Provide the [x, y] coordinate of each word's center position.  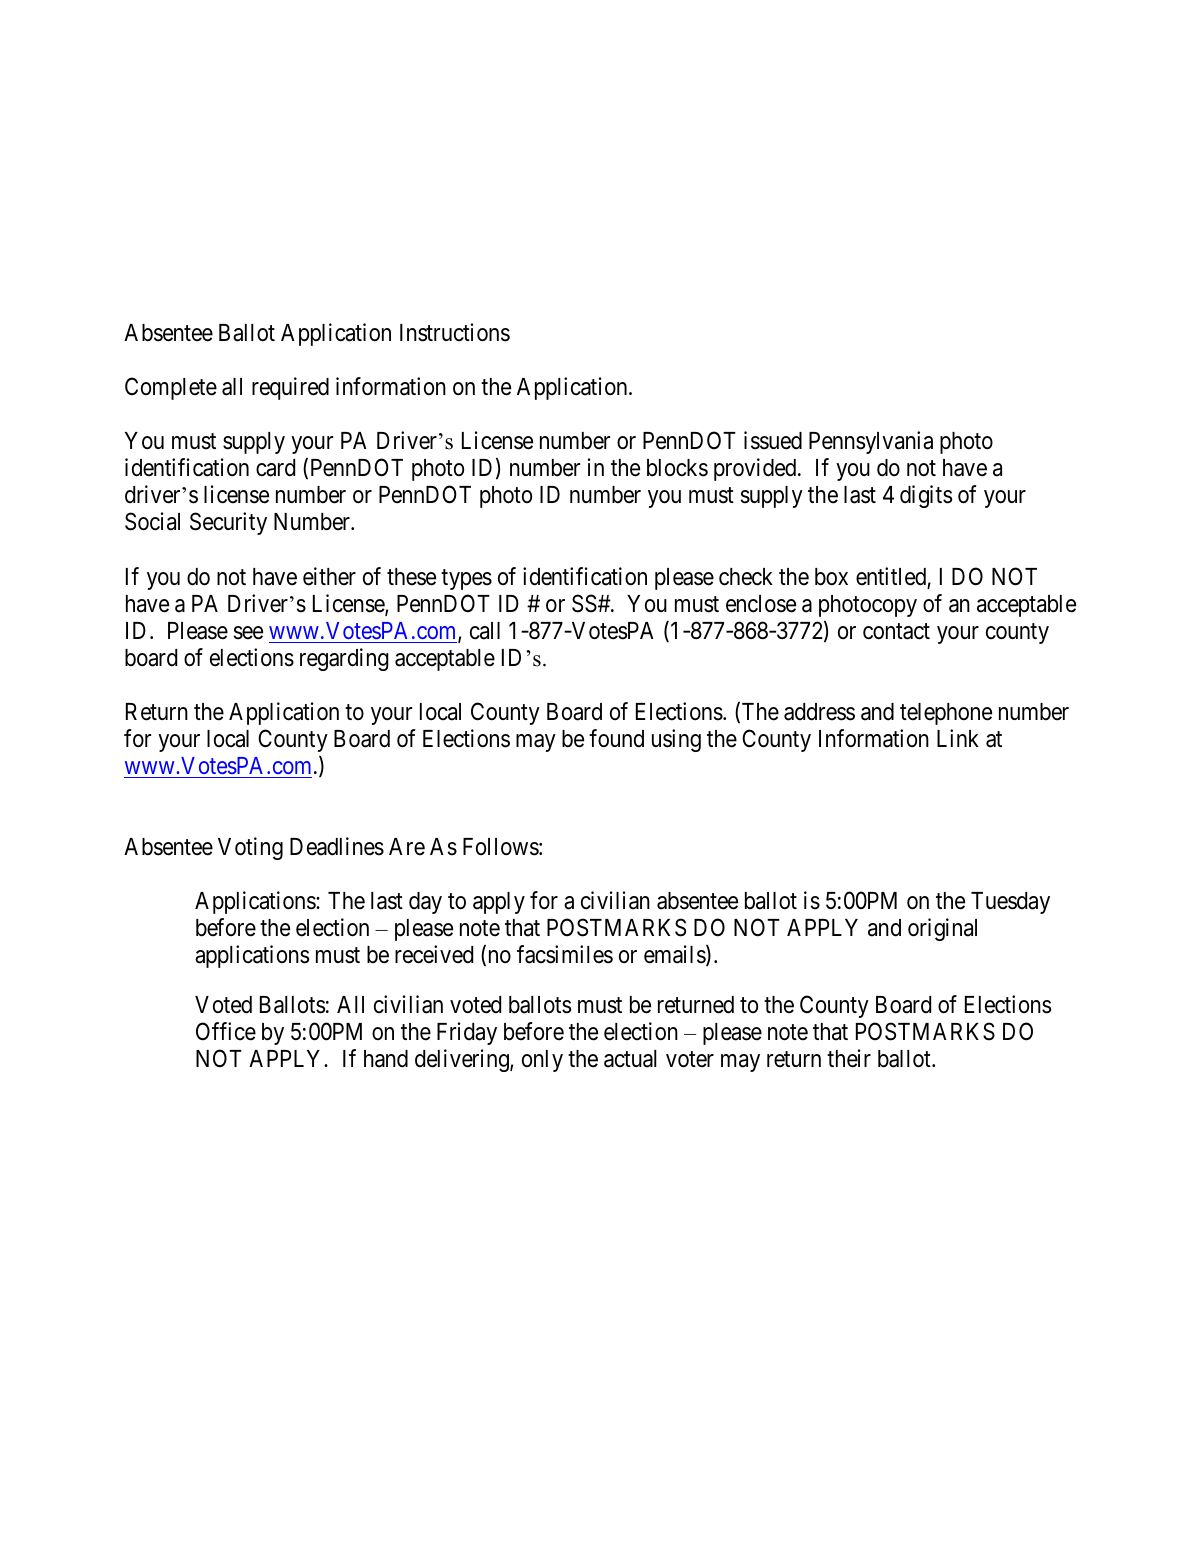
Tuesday [1010, 903]
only [542, 1061]
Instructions [455, 332]
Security [228, 523]
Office [226, 1031]
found [616, 738]
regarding [344, 659]
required [290, 388]
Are [407, 847]
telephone [946, 714]
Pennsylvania [871, 442]
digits [926, 496]
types [466, 579]
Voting [250, 848]
